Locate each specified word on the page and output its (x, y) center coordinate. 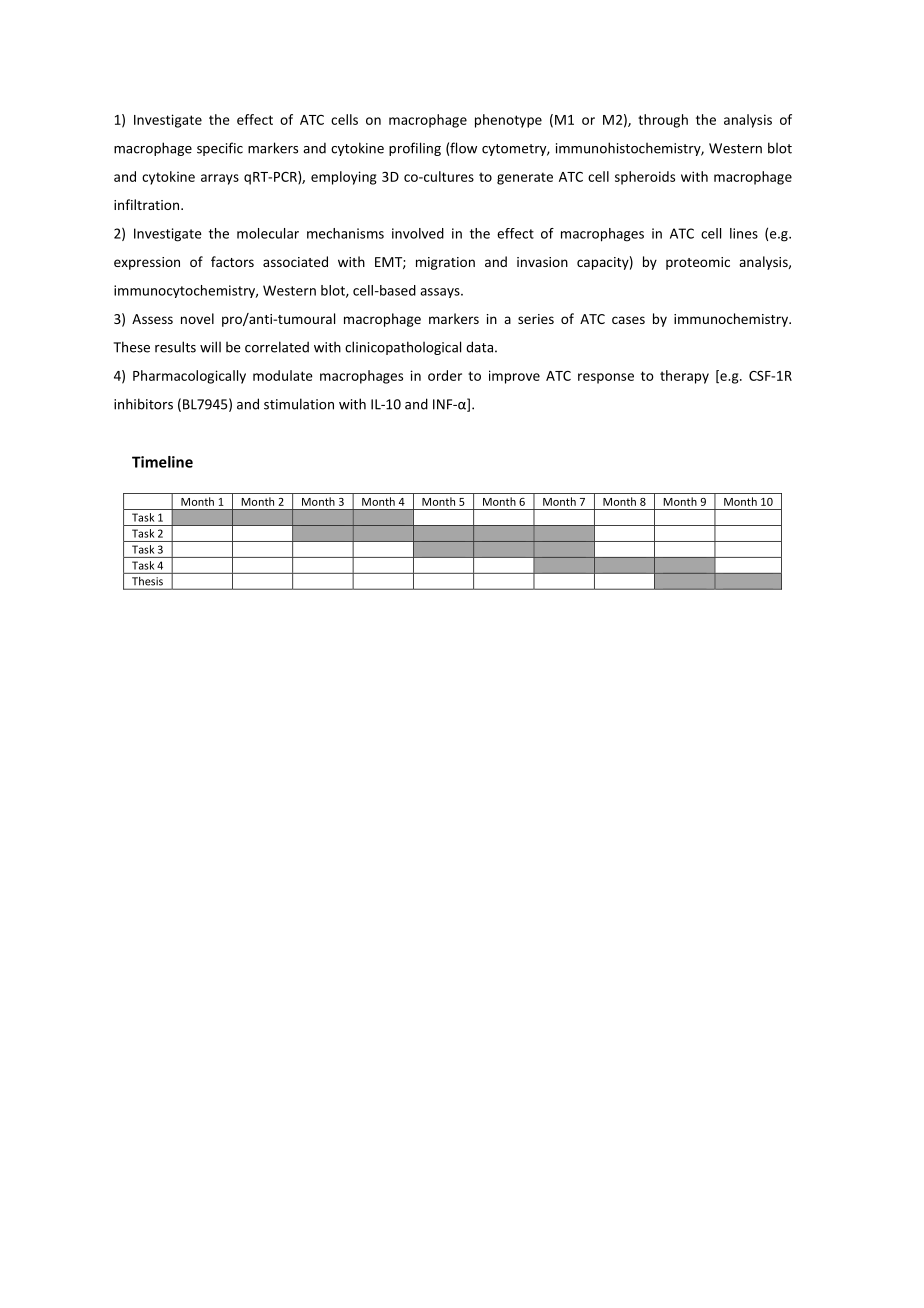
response (606, 378)
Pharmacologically (189, 377)
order (445, 375)
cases (628, 320)
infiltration (148, 204)
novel (197, 318)
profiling (415, 149)
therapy (684, 377)
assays (441, 293)
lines (744, 233)
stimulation (299, 404)
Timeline (162, 462)
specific (220, 149)
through (663, 121)
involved (418, 233)
